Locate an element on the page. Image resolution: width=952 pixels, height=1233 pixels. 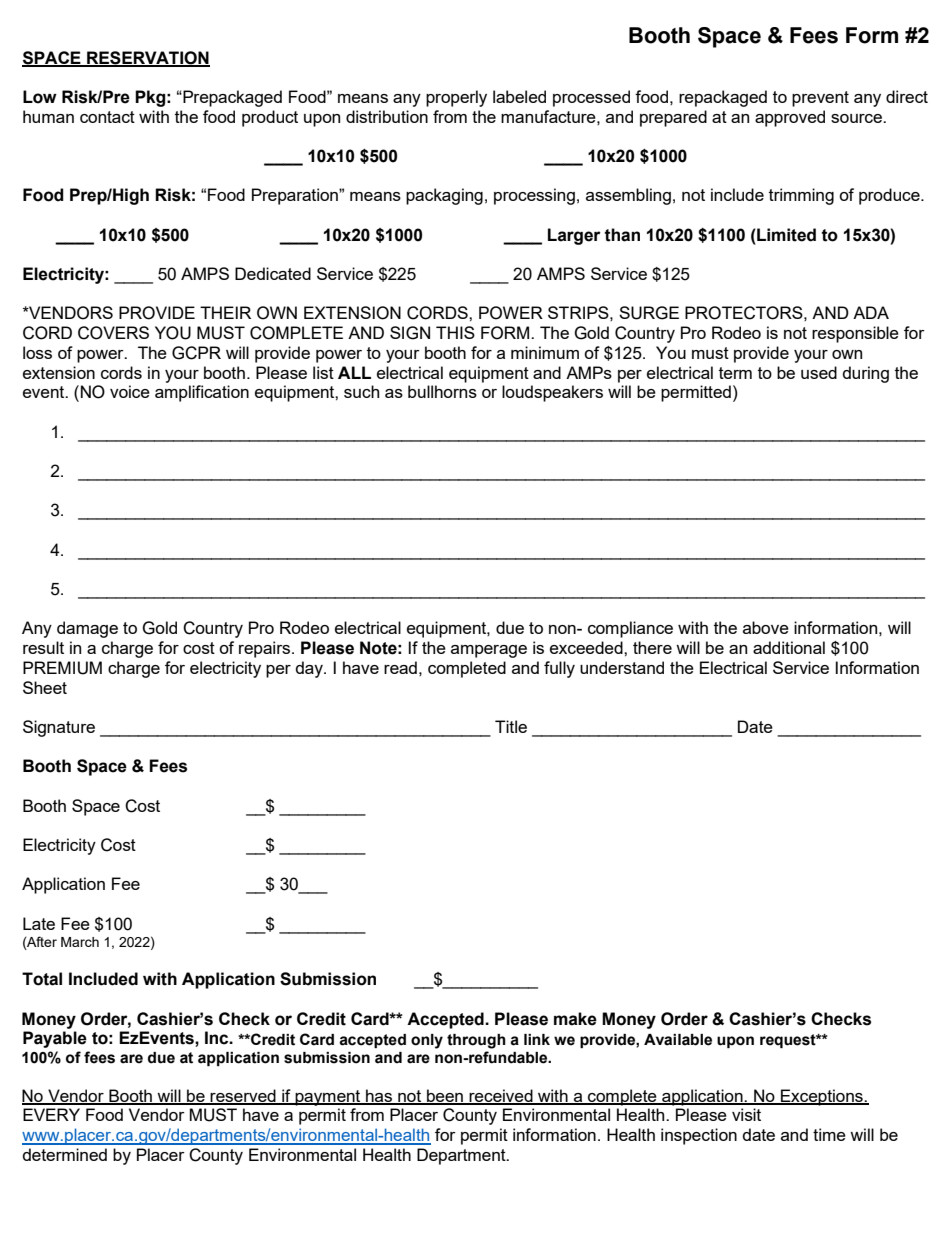
damage is located at coordinates (87, 629).
